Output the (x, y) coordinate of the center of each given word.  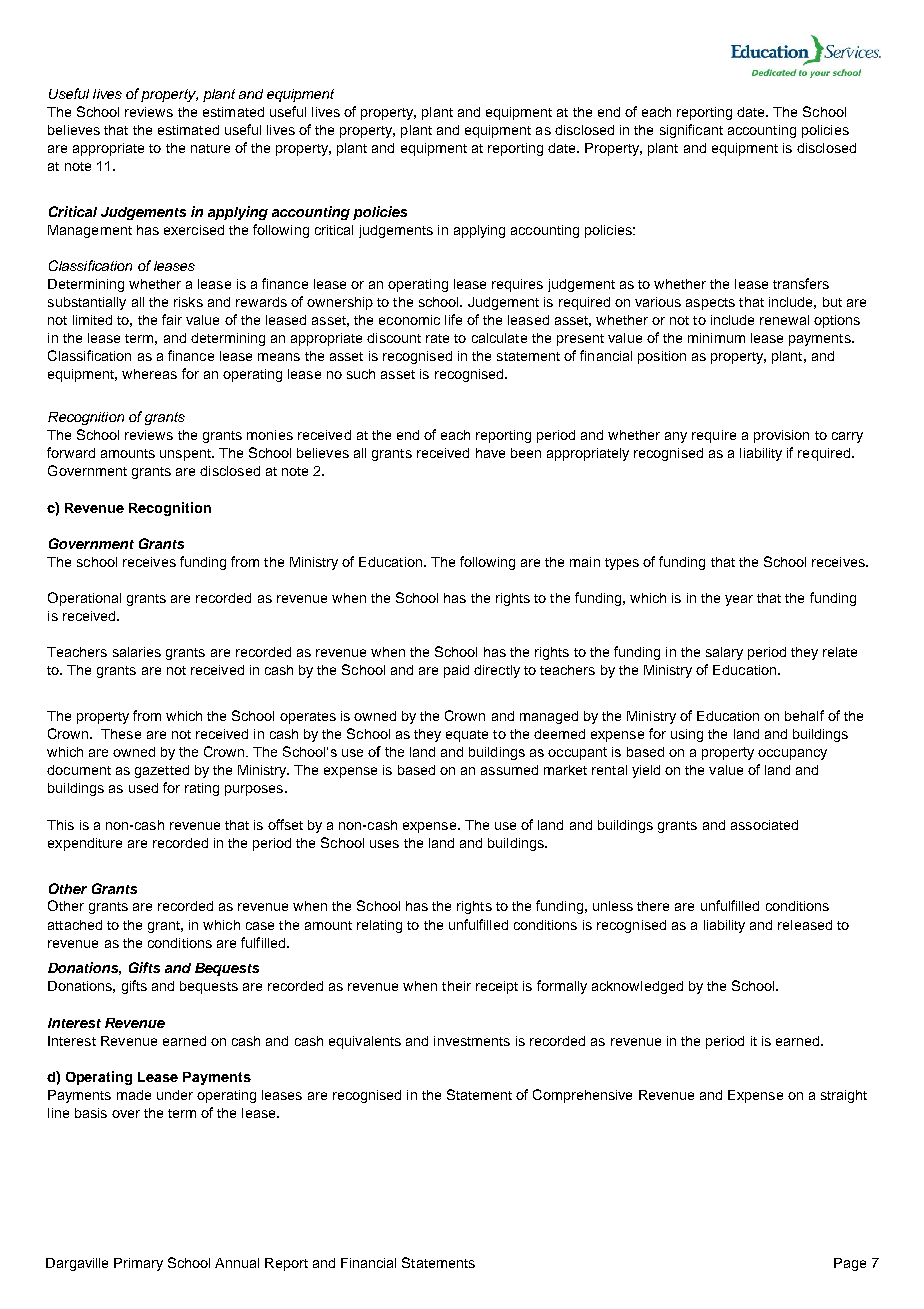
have (490, 453)
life (453, 319)
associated (764, 825)
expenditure (85, 844)
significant (691, 131)
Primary (138, 1264)
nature (210, 148)
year (739, 600)
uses (384, 844)
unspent (186, 455)
